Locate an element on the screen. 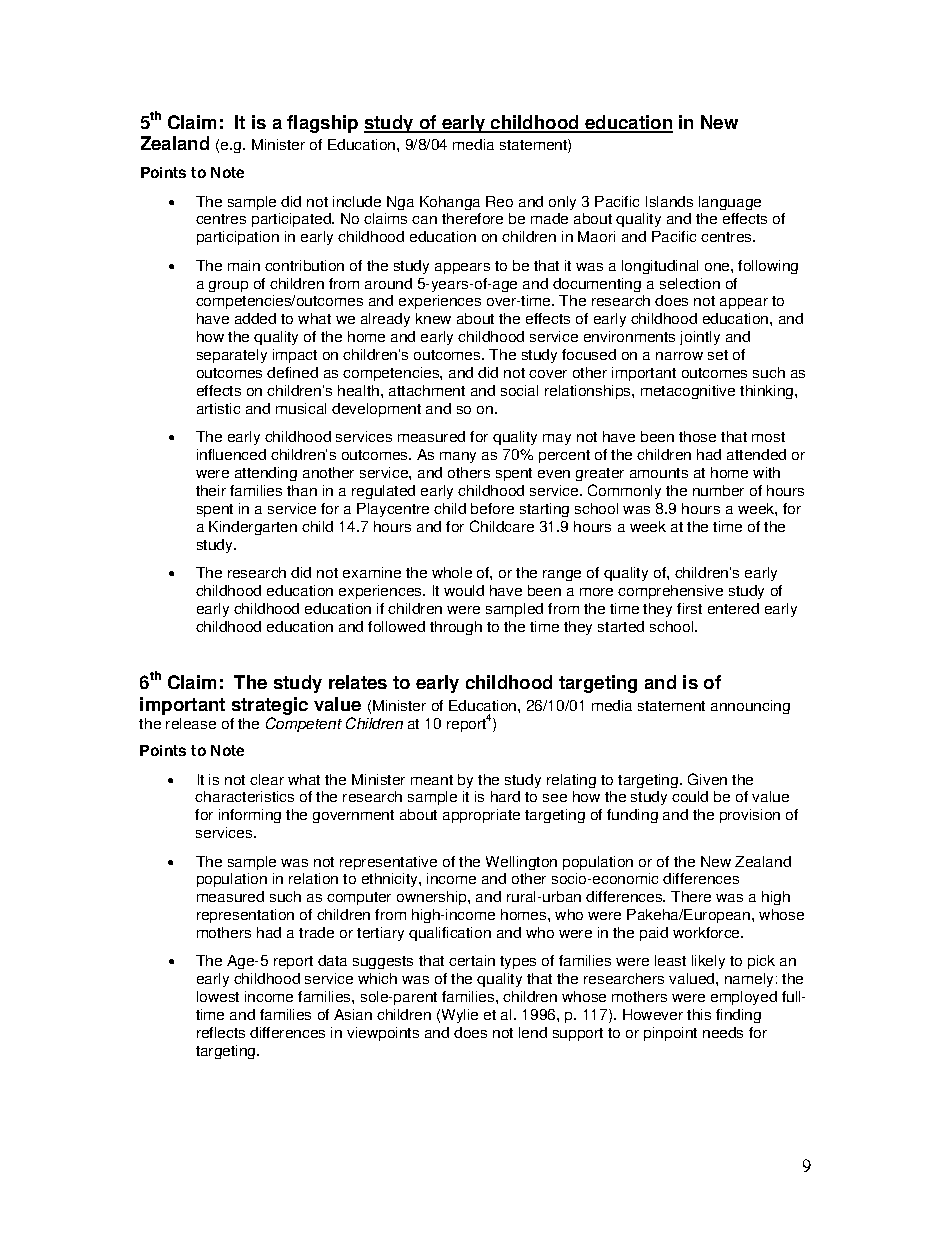 The width and height of the screenshot is (952, 1233). Kindergarten is located at coordinates (253, 528).
